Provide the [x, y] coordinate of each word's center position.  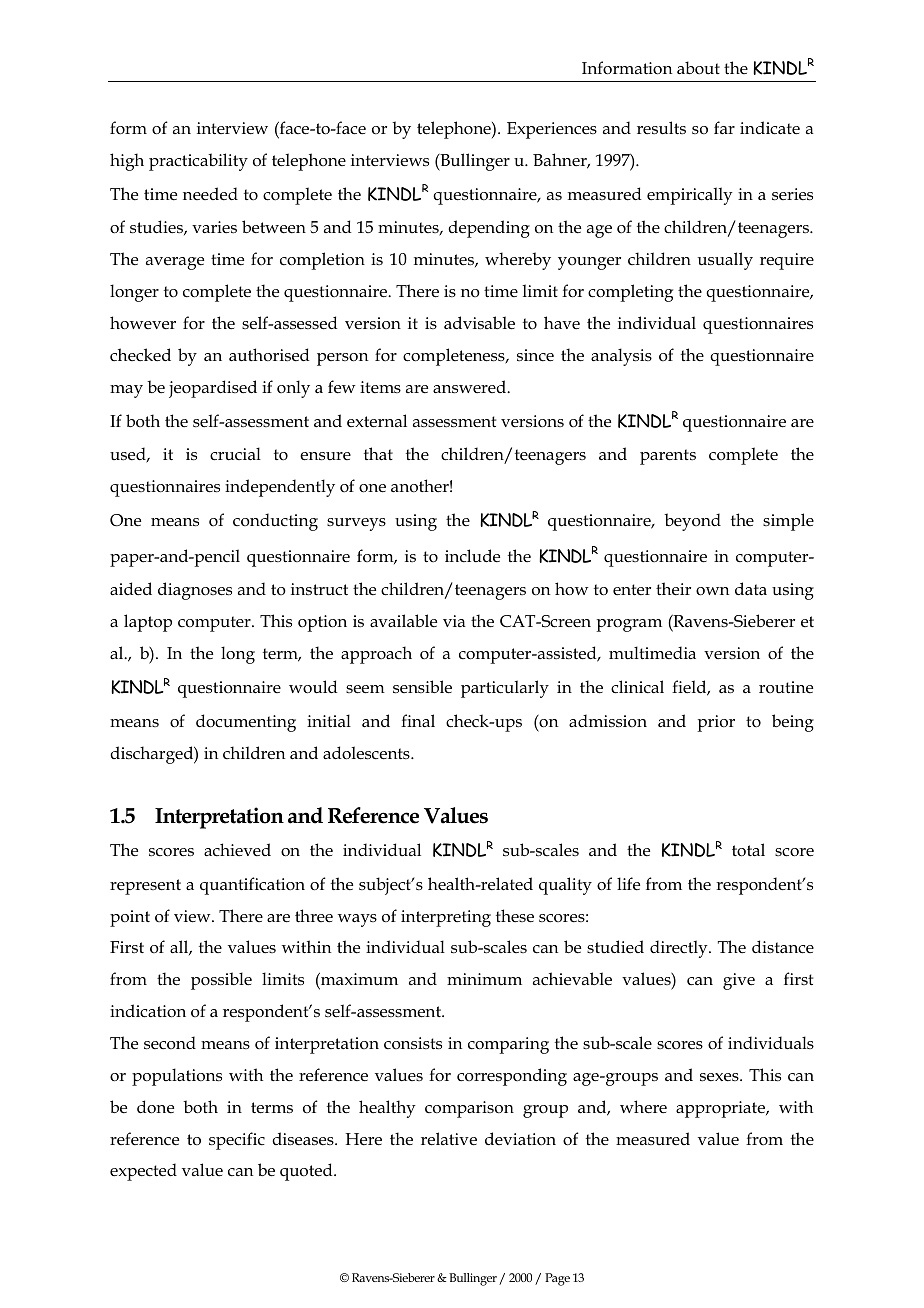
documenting [246, 723]
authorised [269, 355]
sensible [422, 687]
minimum [484, 979]
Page [557, 1279]
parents [668, 457]
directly [680, 949]
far [724, 127]
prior [716, 723]
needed [210, 194]
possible [221, 981]
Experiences [552, 130]
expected [143, 1172]
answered [471, 387]
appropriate [722, 1109]
